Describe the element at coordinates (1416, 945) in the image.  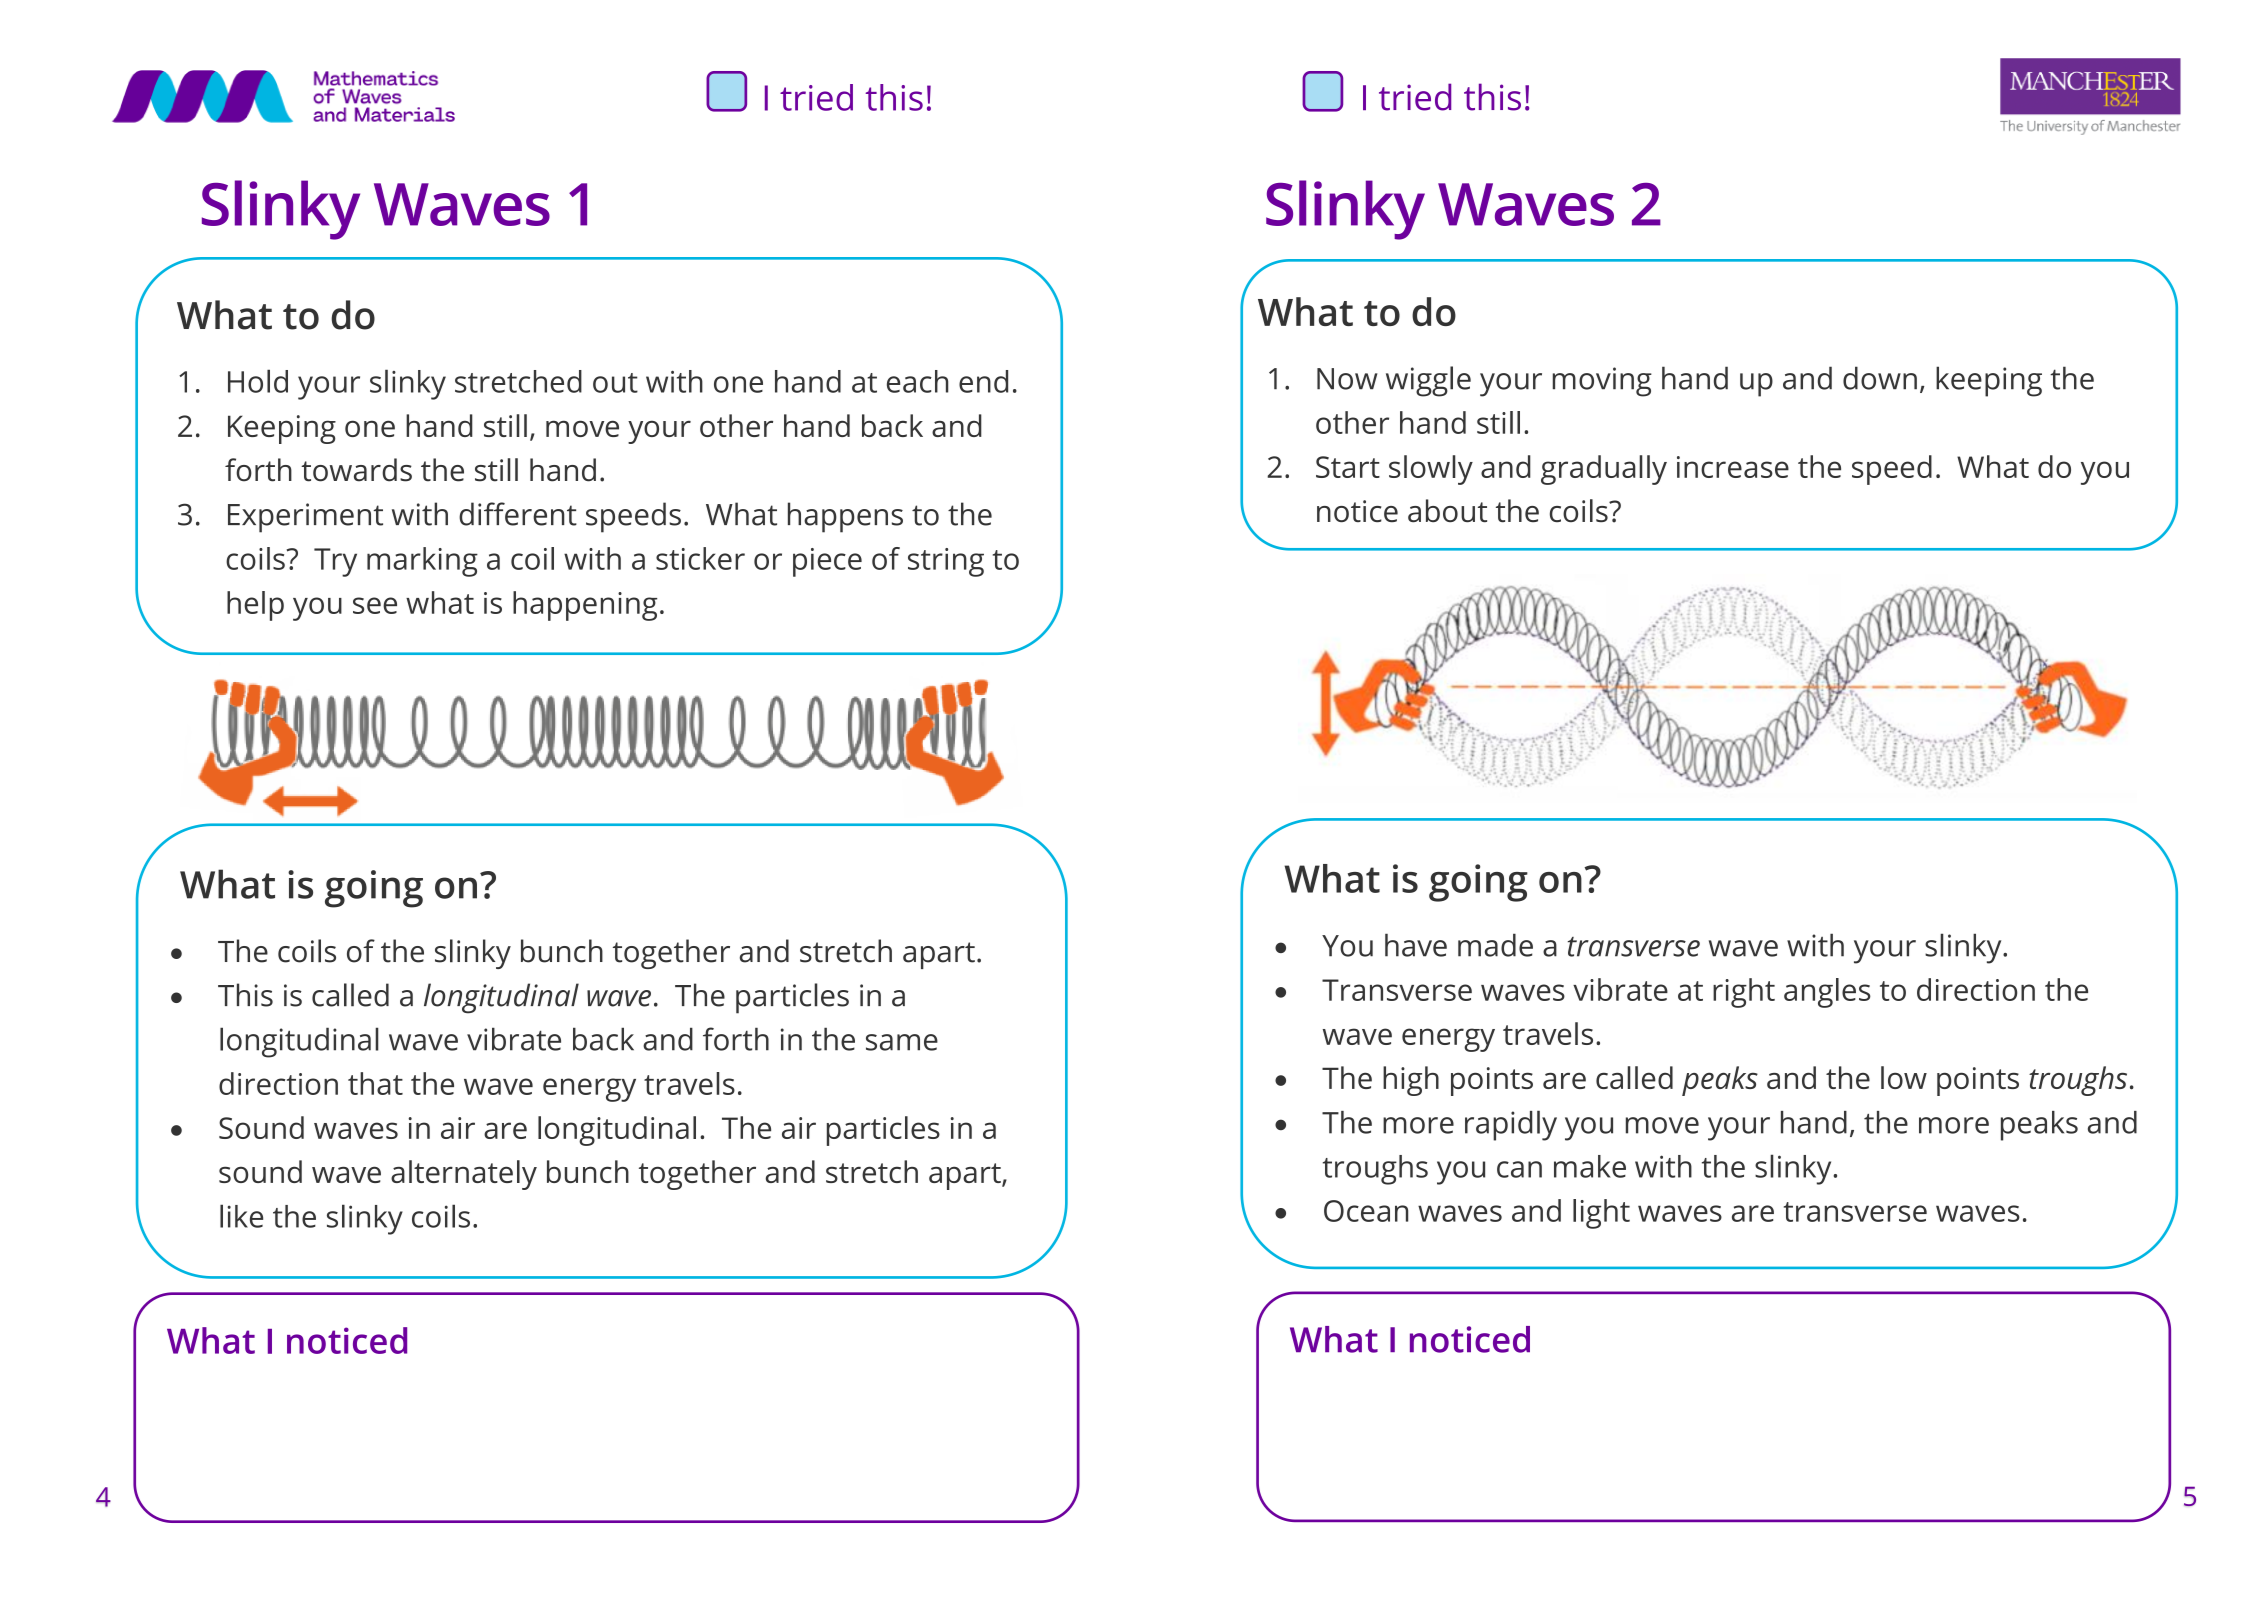
I see `have` at that location.
